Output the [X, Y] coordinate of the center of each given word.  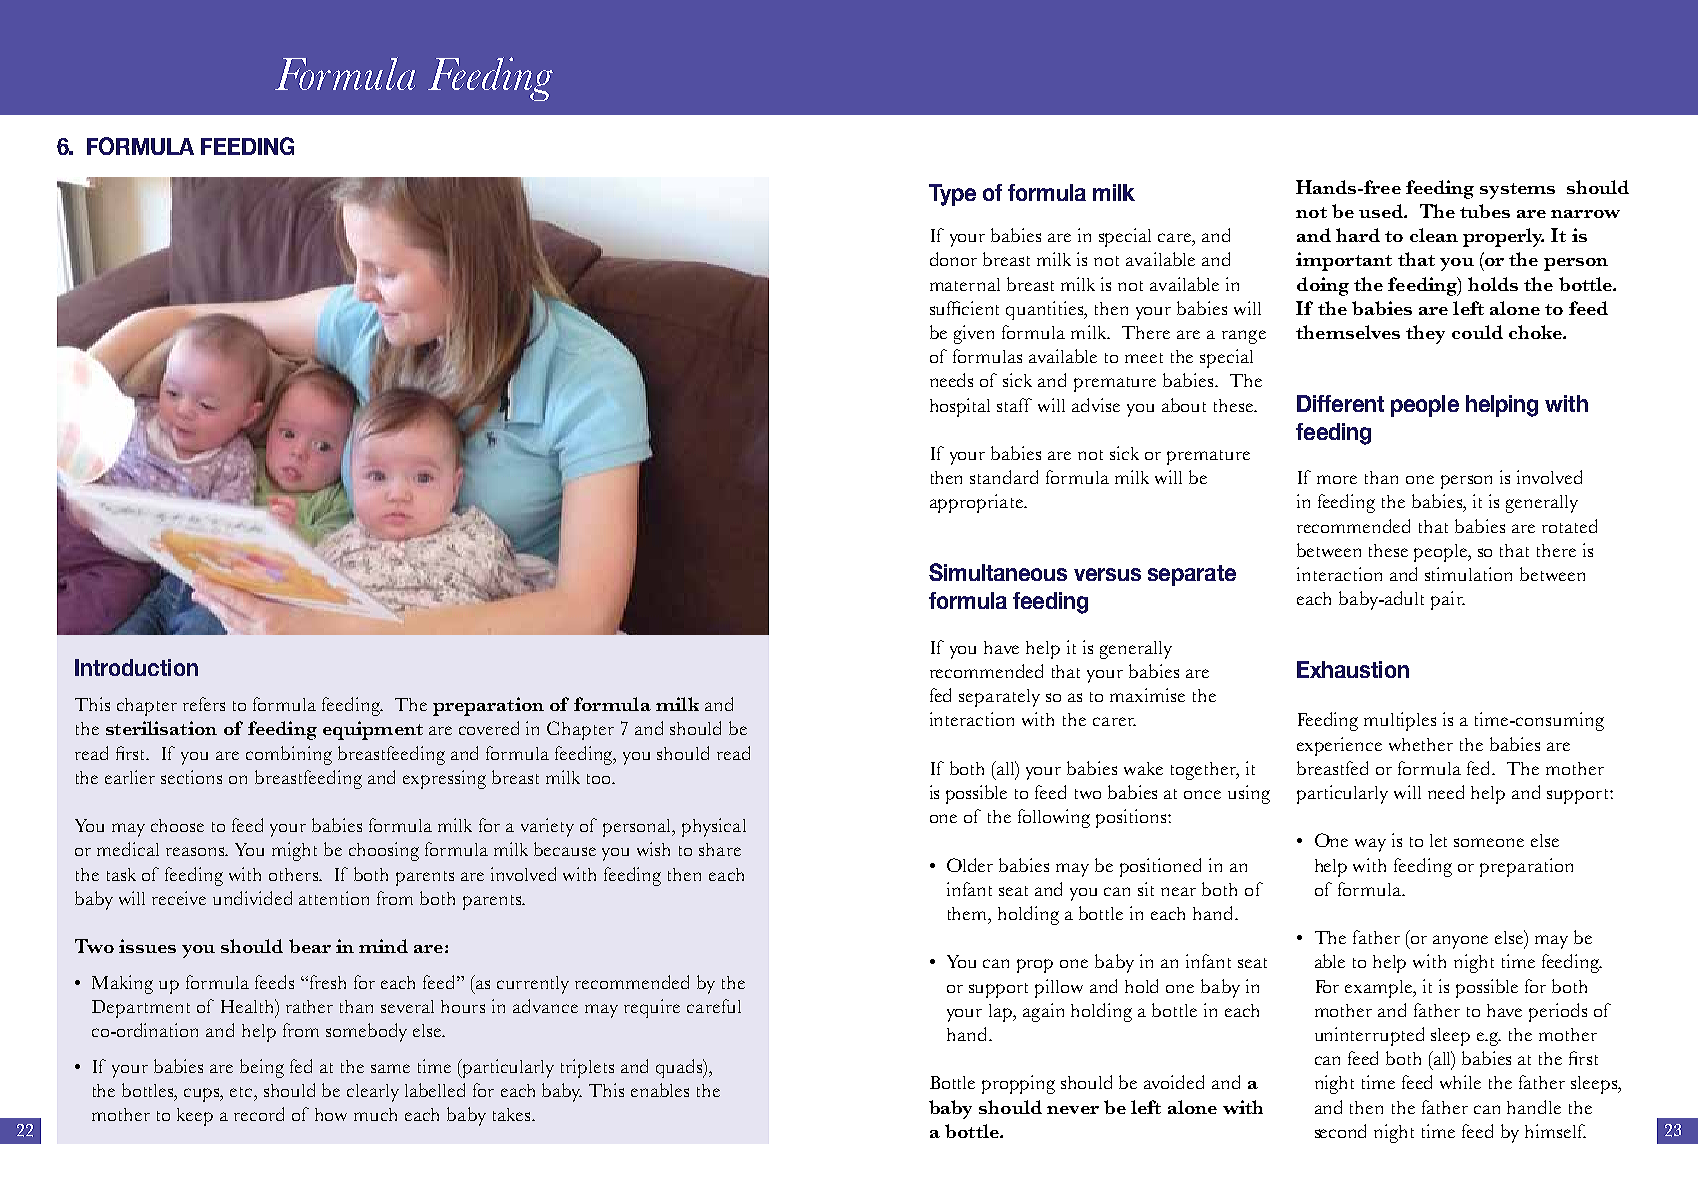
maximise [1147, 695]
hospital [960, 407]
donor [953, 259]
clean [1434, 235]
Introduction [136, 667]
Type [952, 195]
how [331, 1114]
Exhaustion [1353, 669]
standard [1004, 477]
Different [1340, 403]
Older [970, 865]
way [1370, 845]
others [294, 874]
